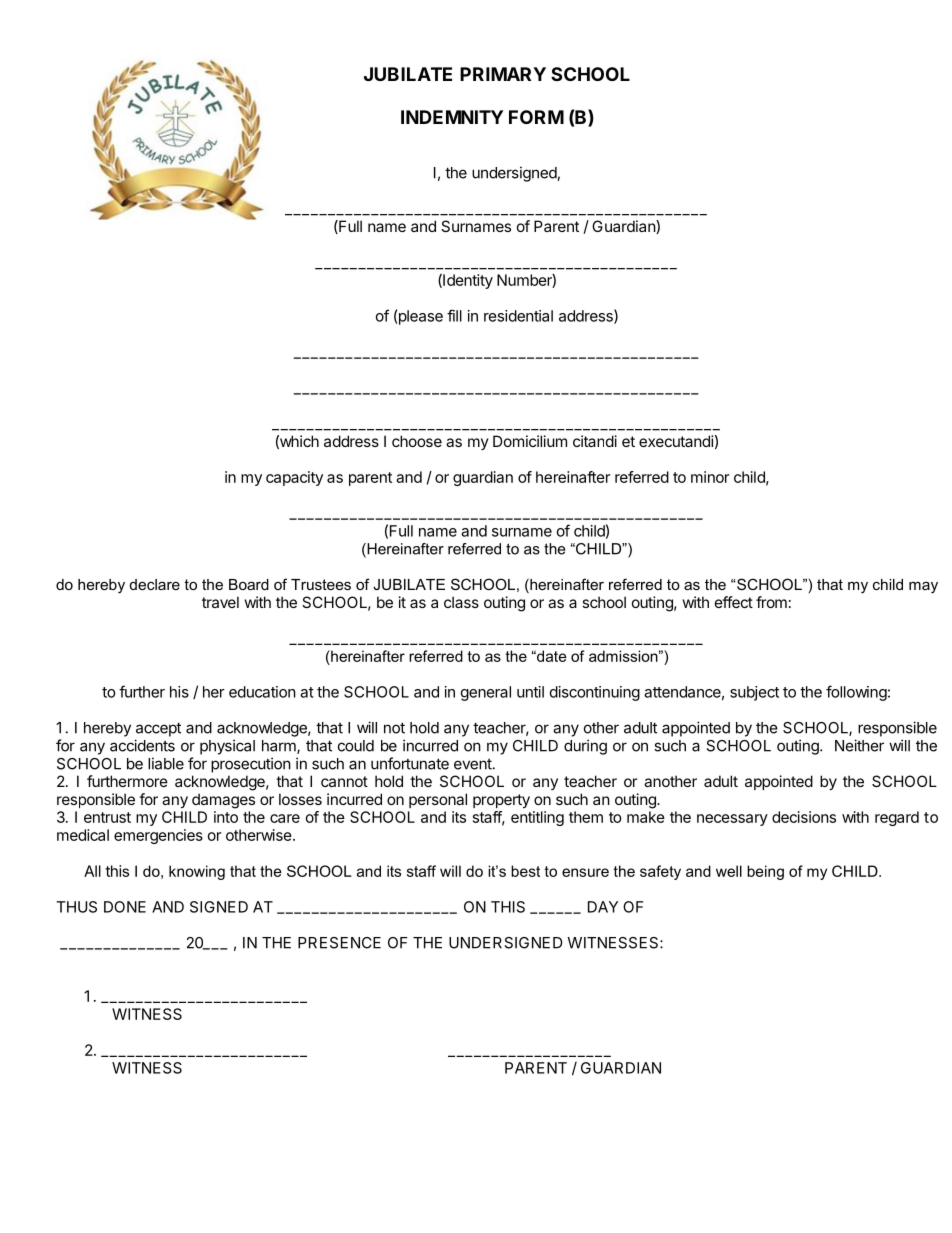  What do you see at coordinates (710, 477) in the page?
I see `minor` at bounding box center [710, 477].
